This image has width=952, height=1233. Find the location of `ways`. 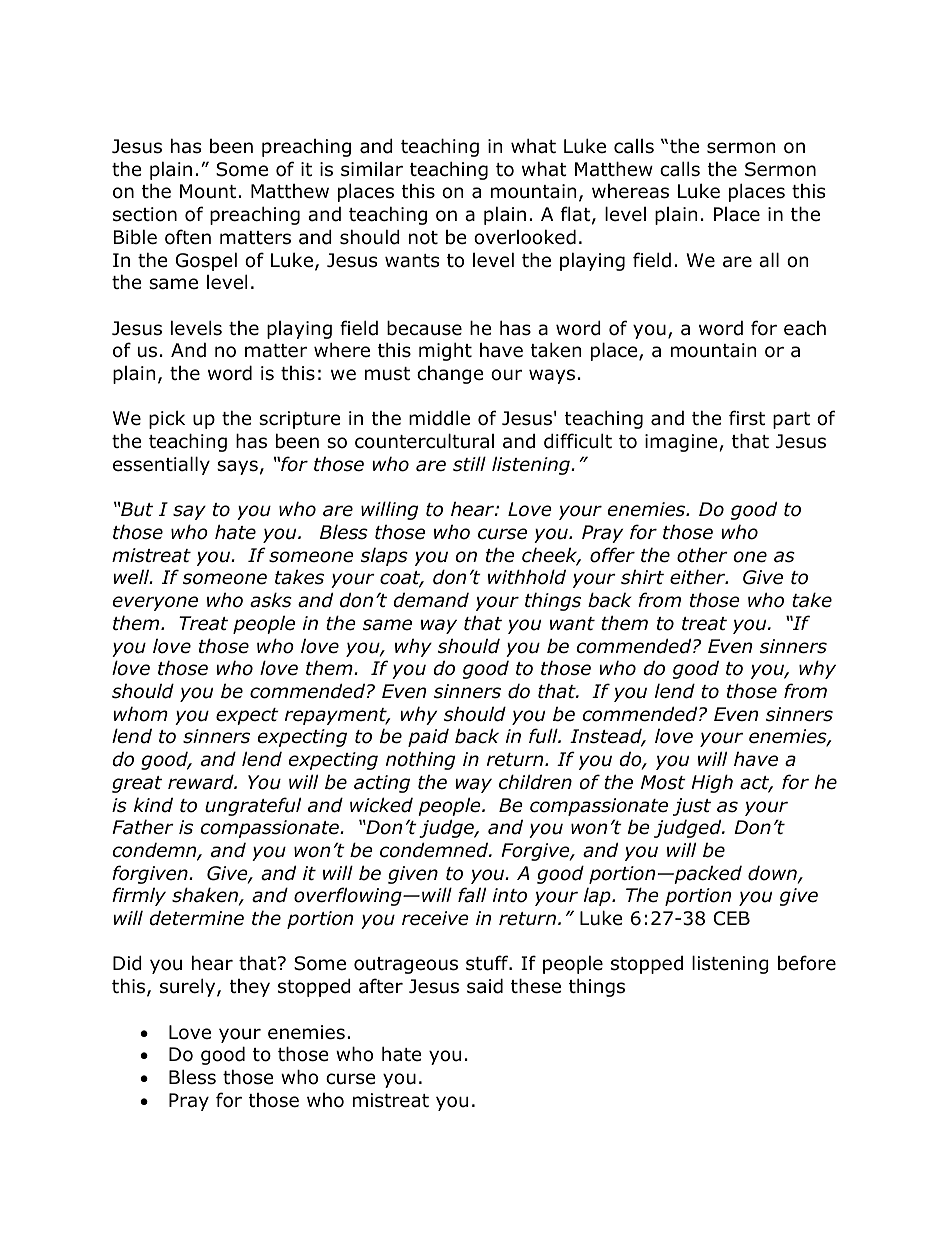

ways is located at coordinates (552, 376).
